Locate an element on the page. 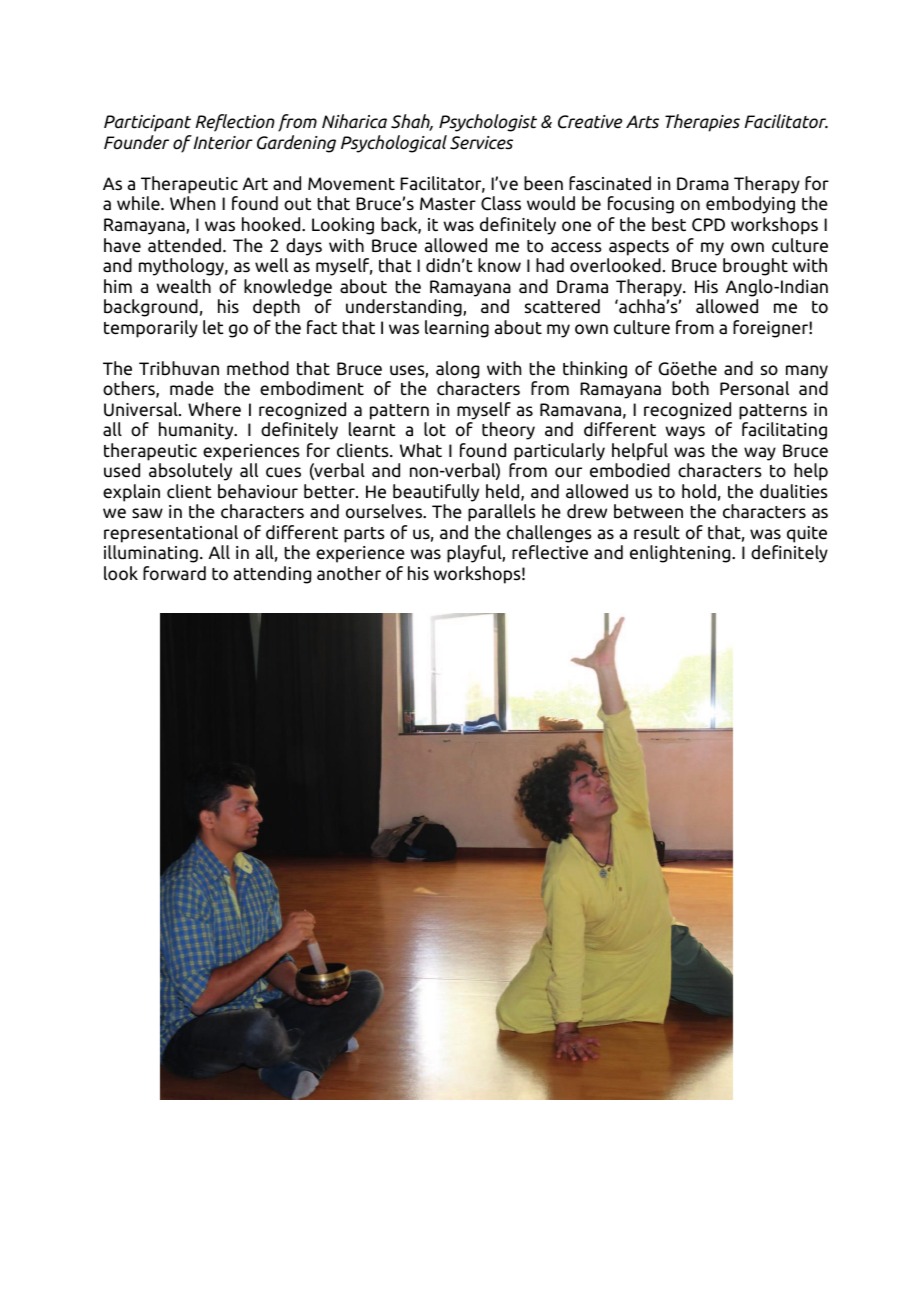 This document has width=924, height=1308. made is located at coordinates (192, 388).
